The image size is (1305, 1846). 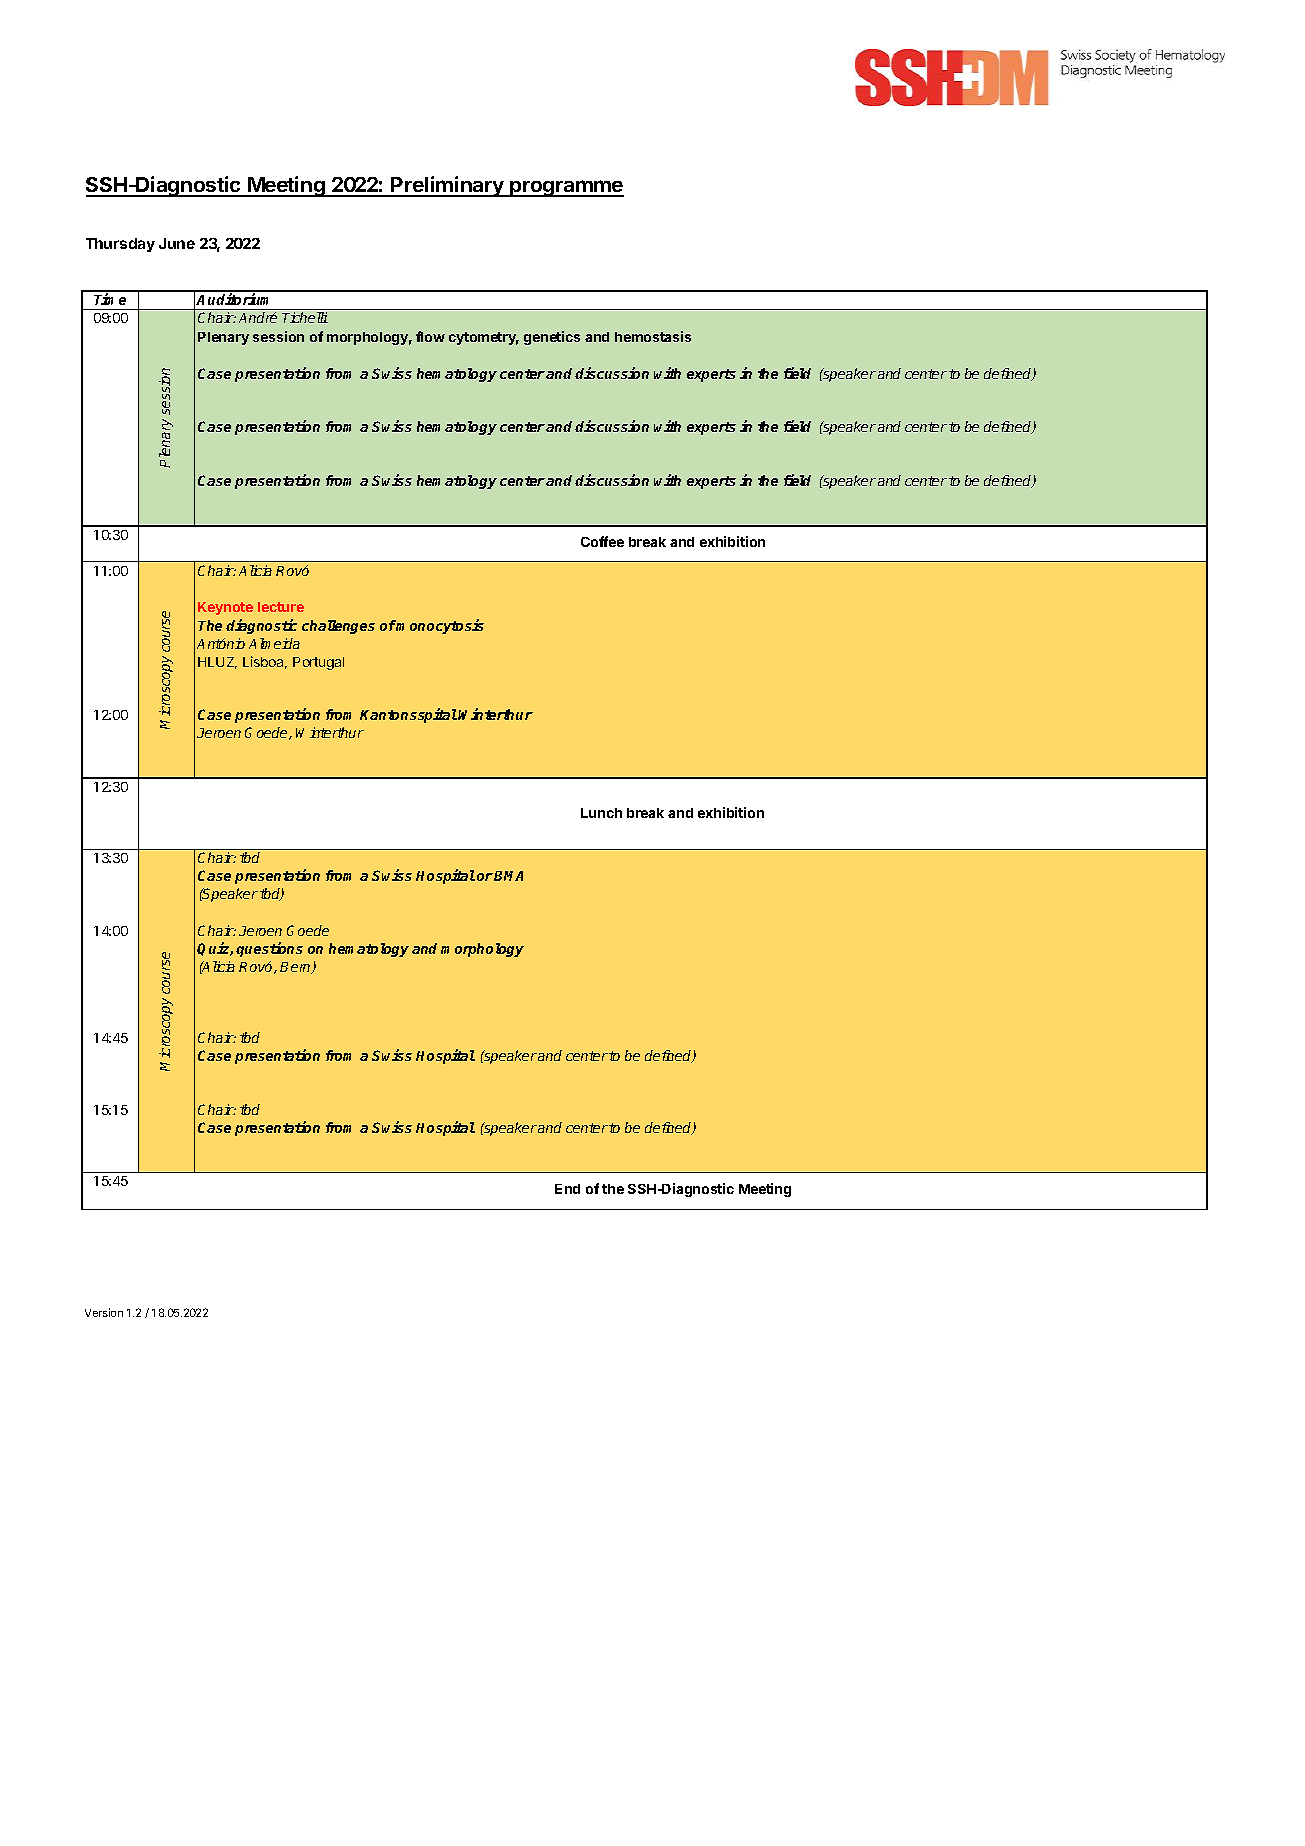 What do you see at coordinates (104, 1312) in the document?
I see `Version` at bounding box center [104, 1312].
